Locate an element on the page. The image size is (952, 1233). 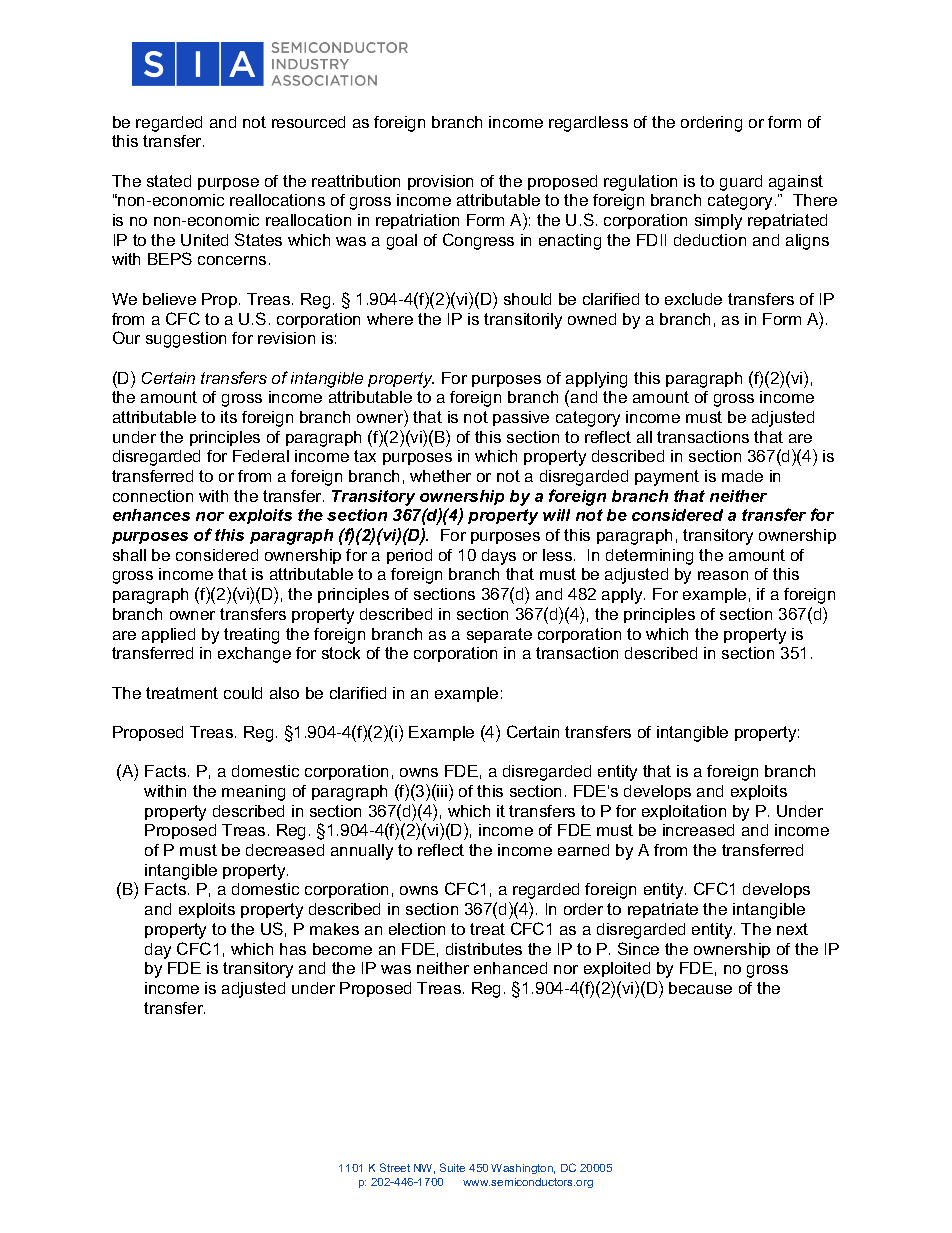
earned is located at coordinates (583, 850).
